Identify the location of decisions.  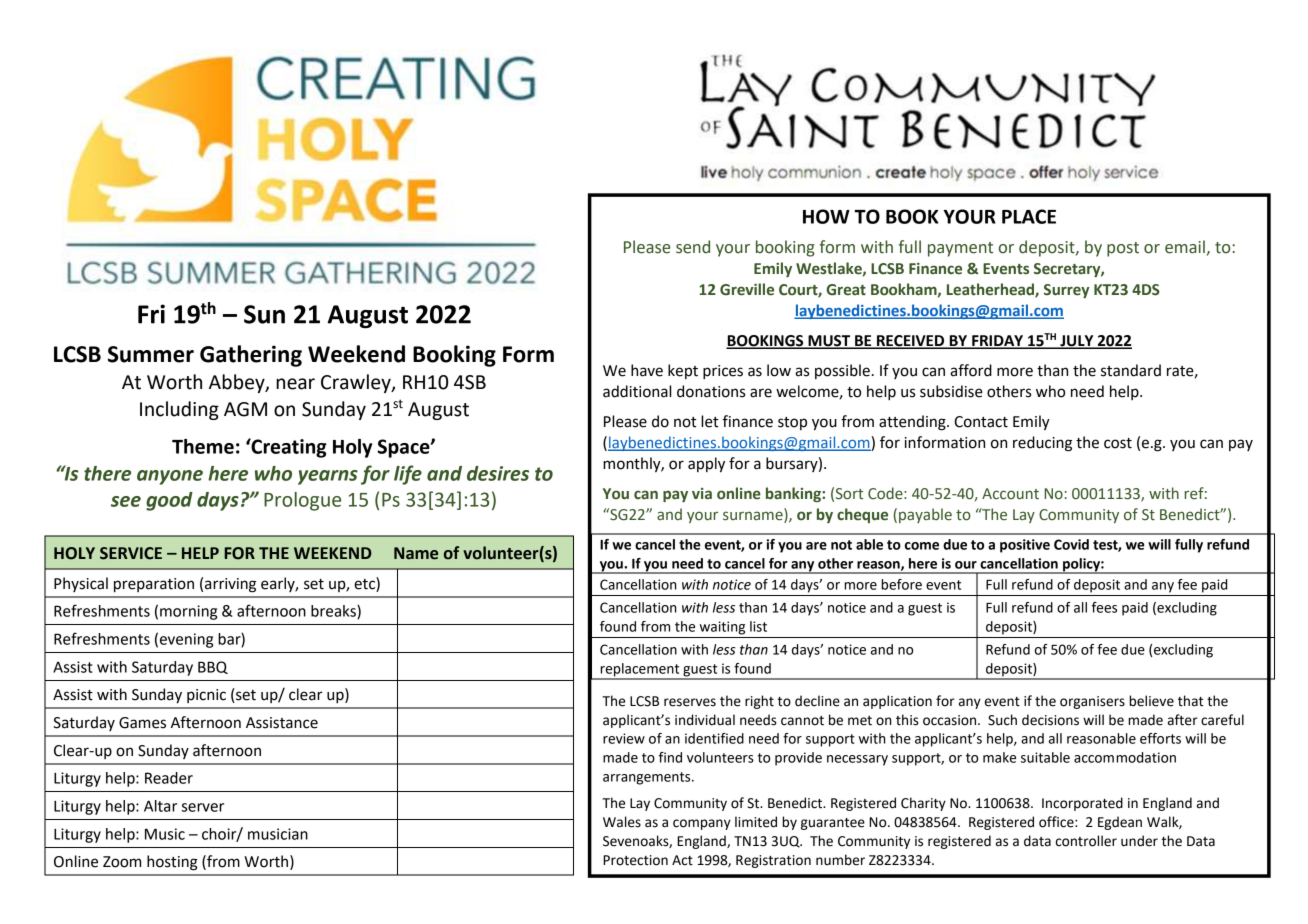
(1050, 720).
